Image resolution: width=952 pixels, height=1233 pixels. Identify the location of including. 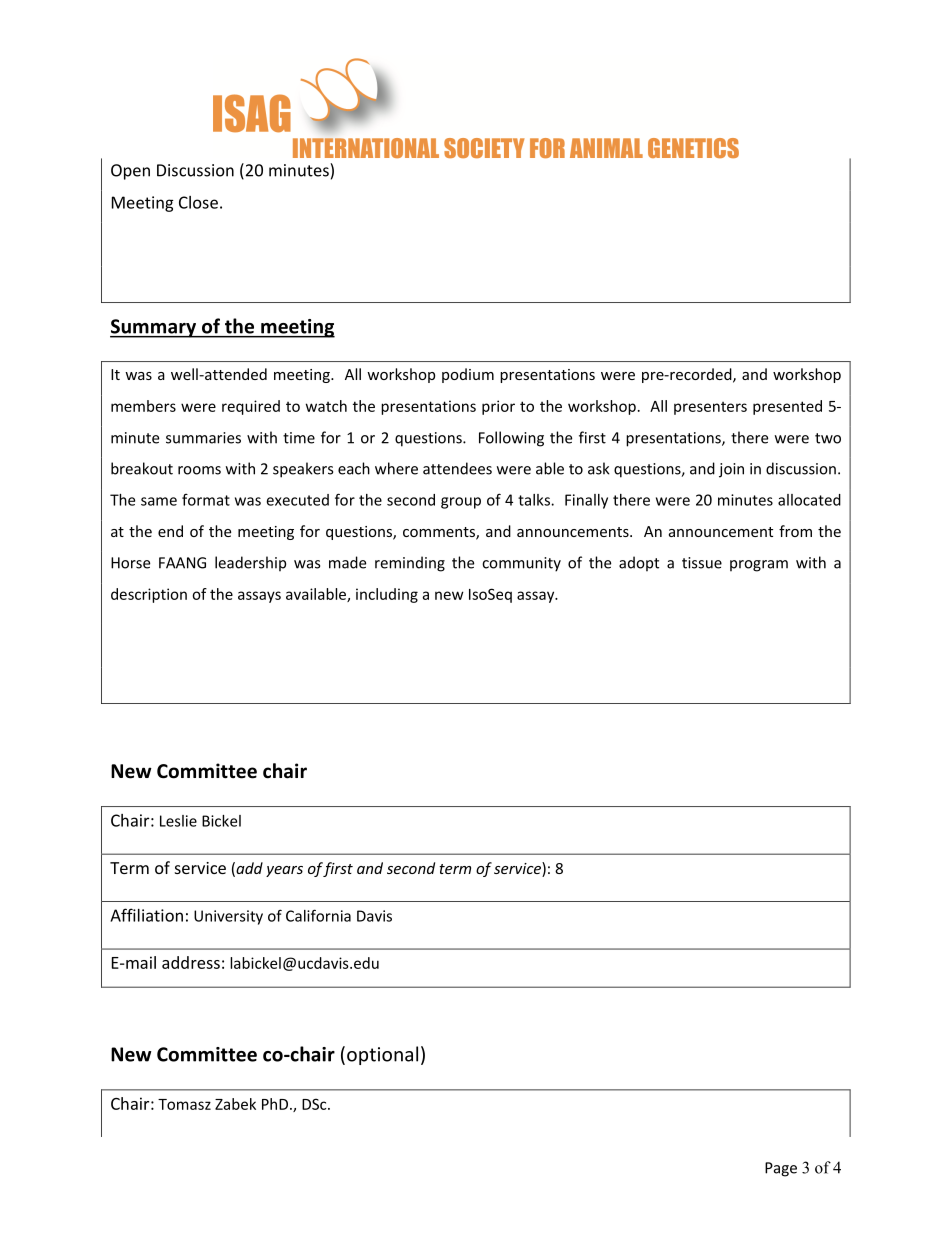
(387, 595).
